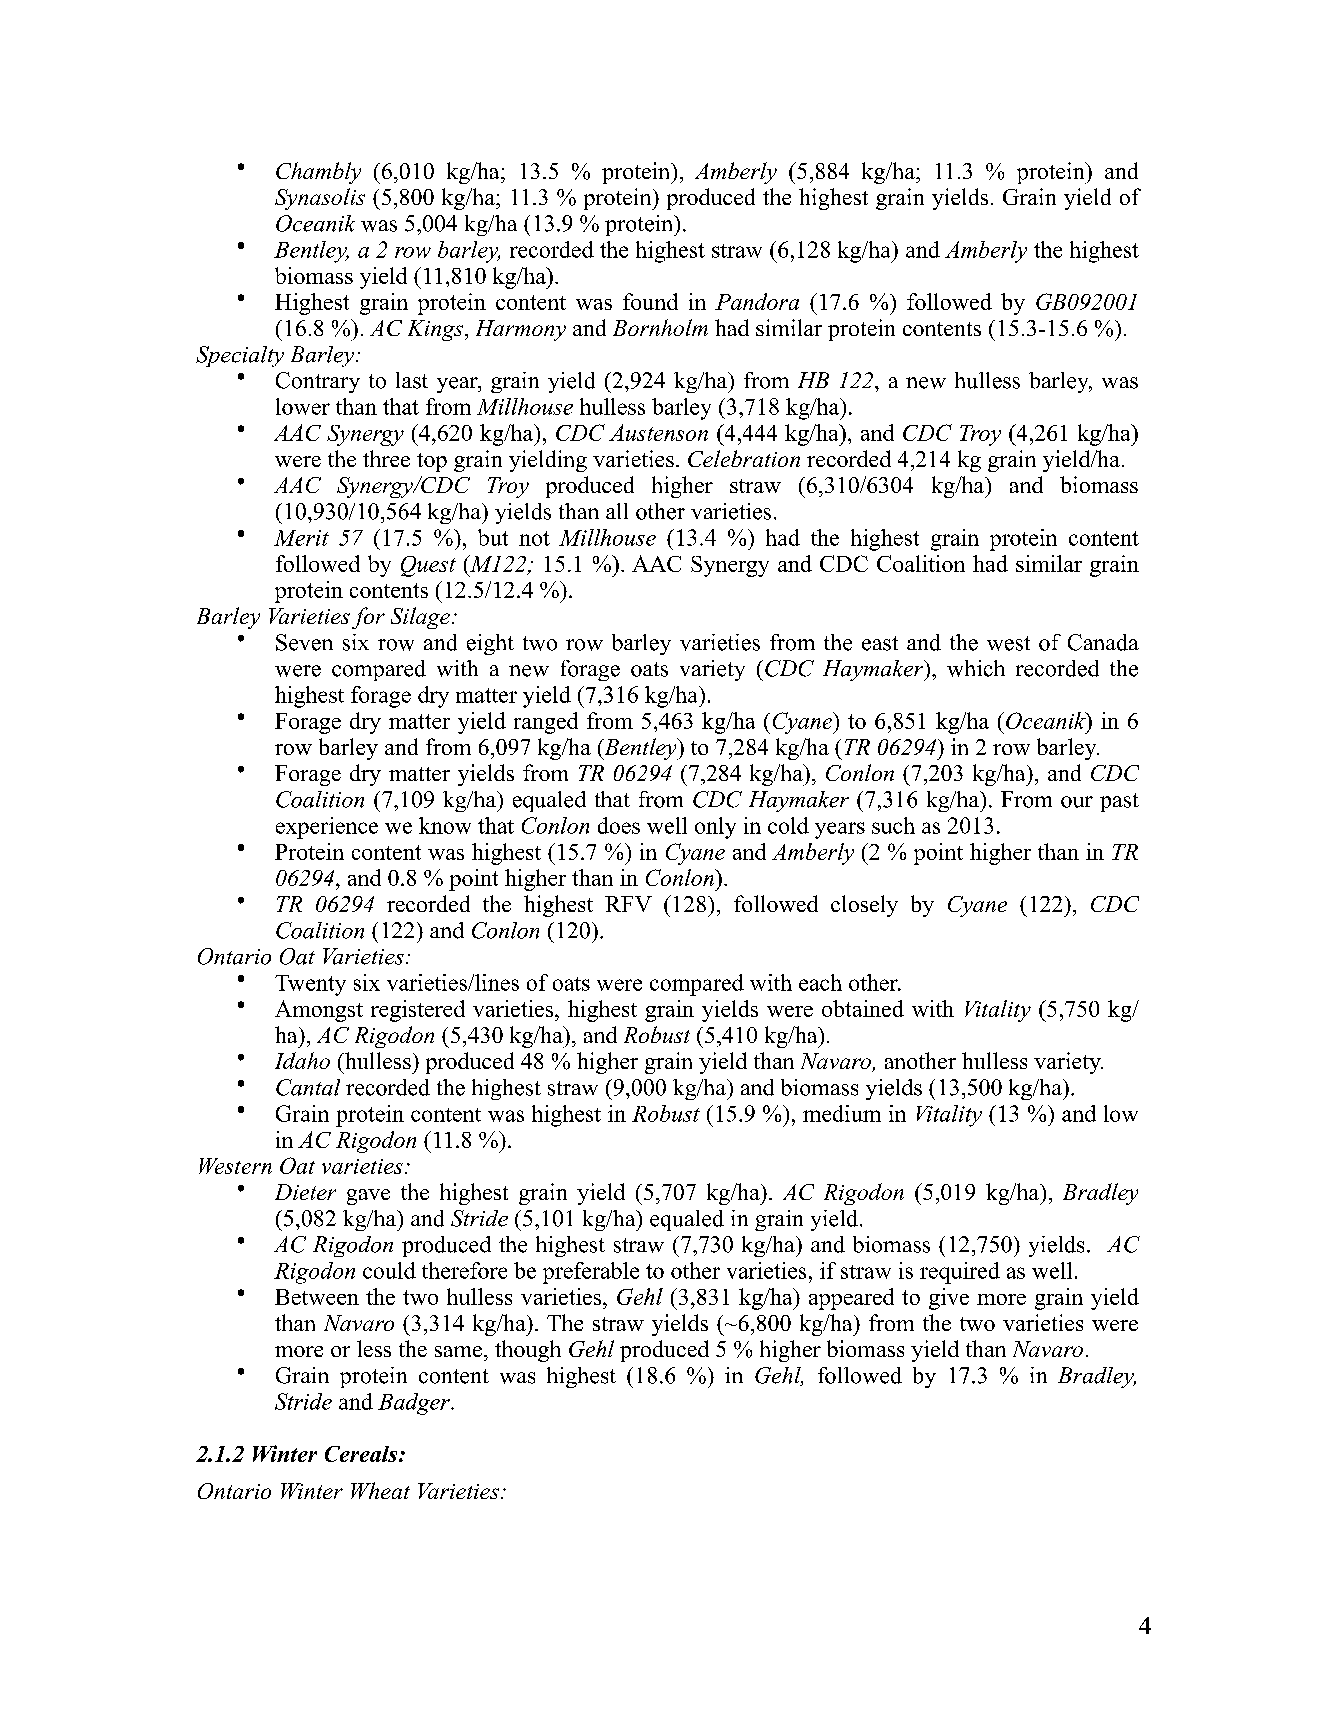 Image resolution: width=1335 pixels, height=1728 pixels. What do you see at coordinates (327, 828) in the image?
I see `experience` at bounding box center [327, 828].
